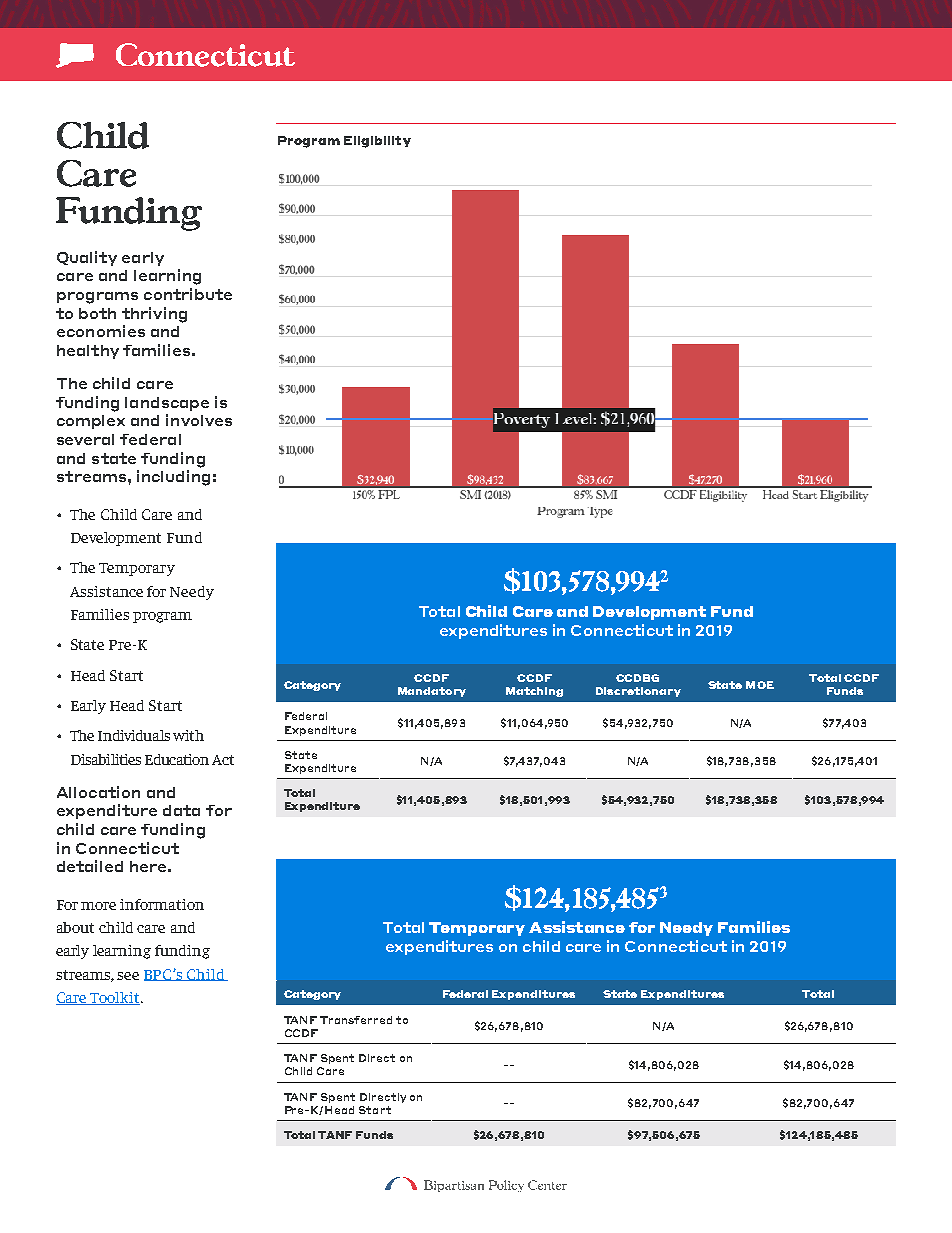 The height and width of the image is (1233, 952). Describe the element at coordinates (432, 692) in the image. I see `Mandatory` at that location.
